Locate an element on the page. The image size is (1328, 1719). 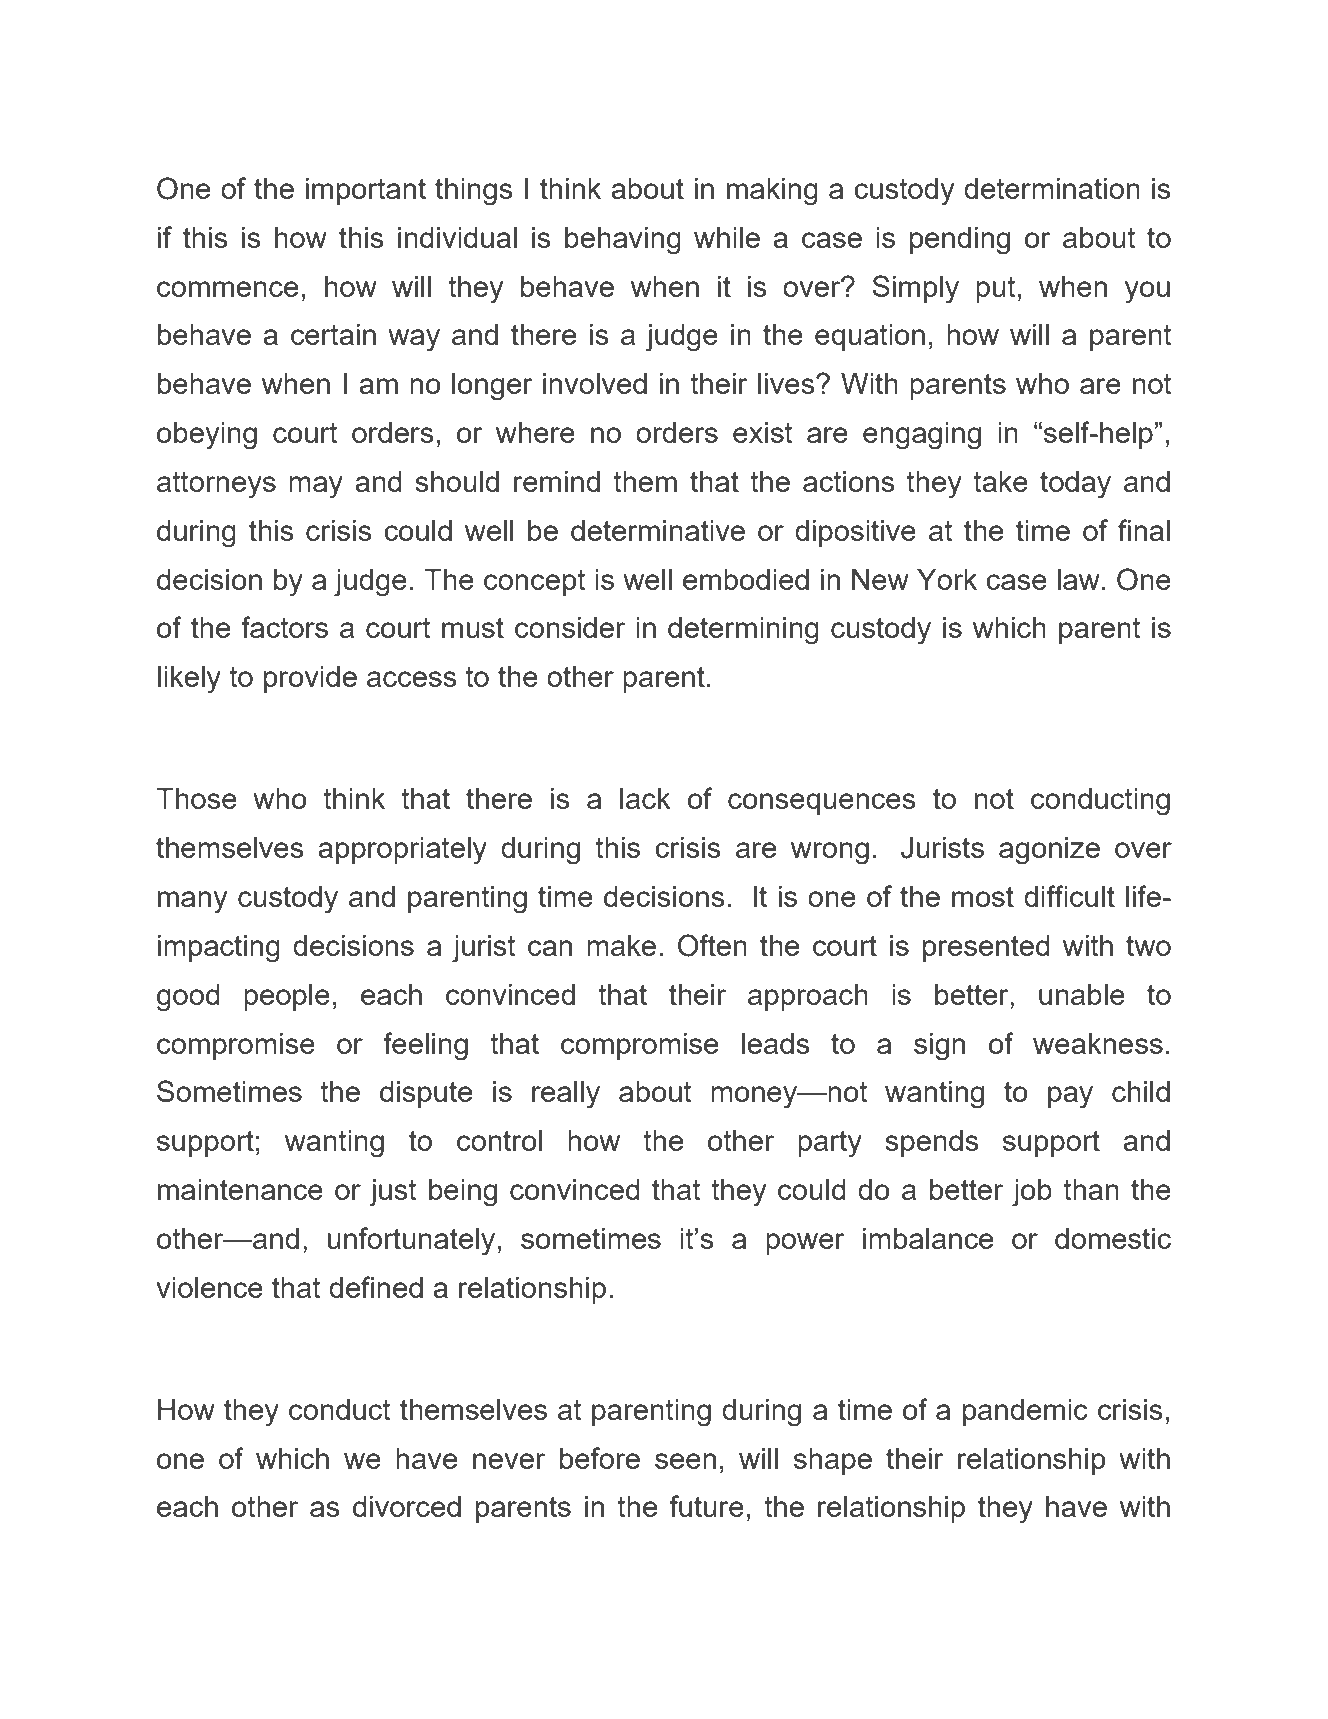
job is located at coordinates (1032, 1192).
